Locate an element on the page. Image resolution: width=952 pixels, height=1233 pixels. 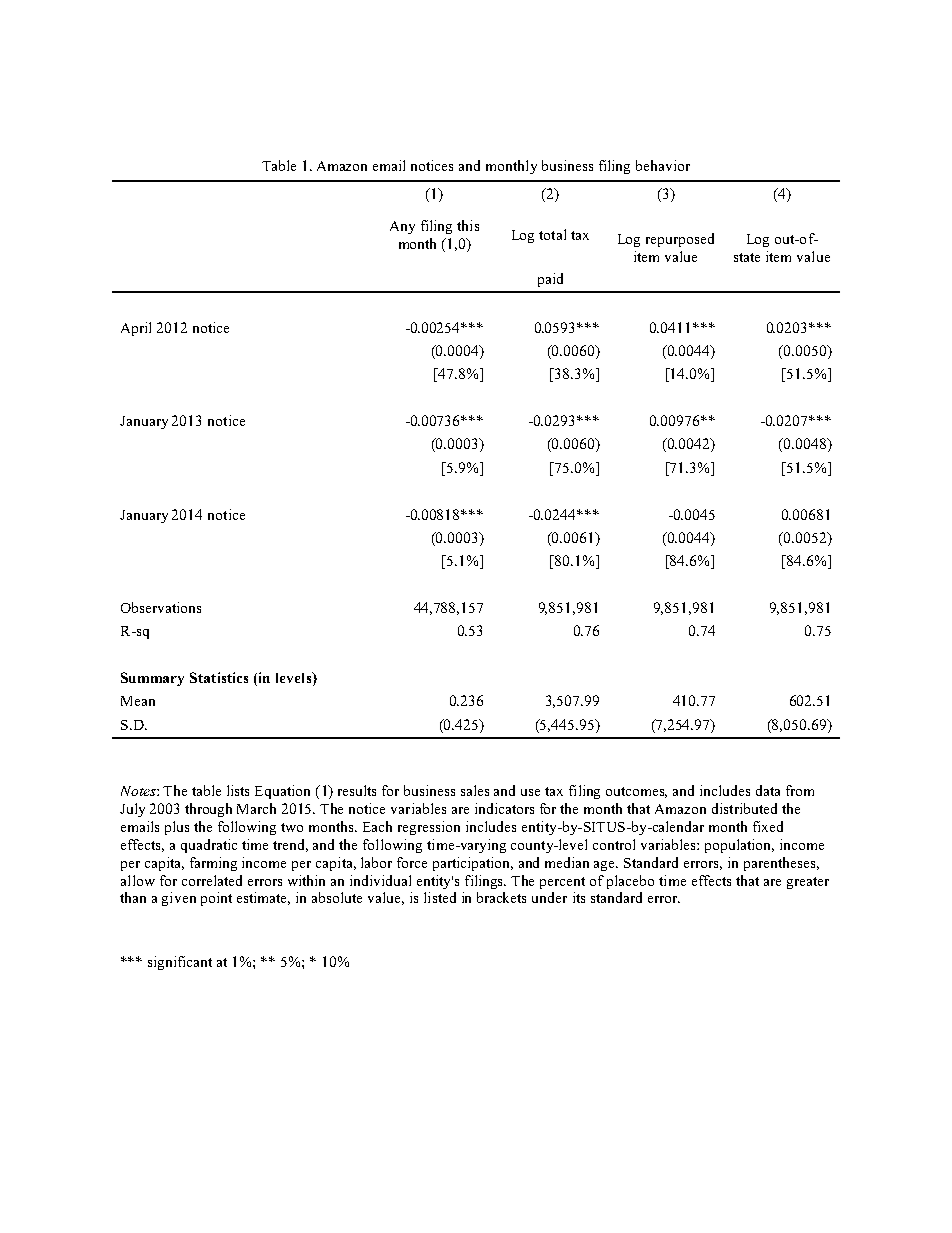
Observations is located at coordinates (161, 607).
